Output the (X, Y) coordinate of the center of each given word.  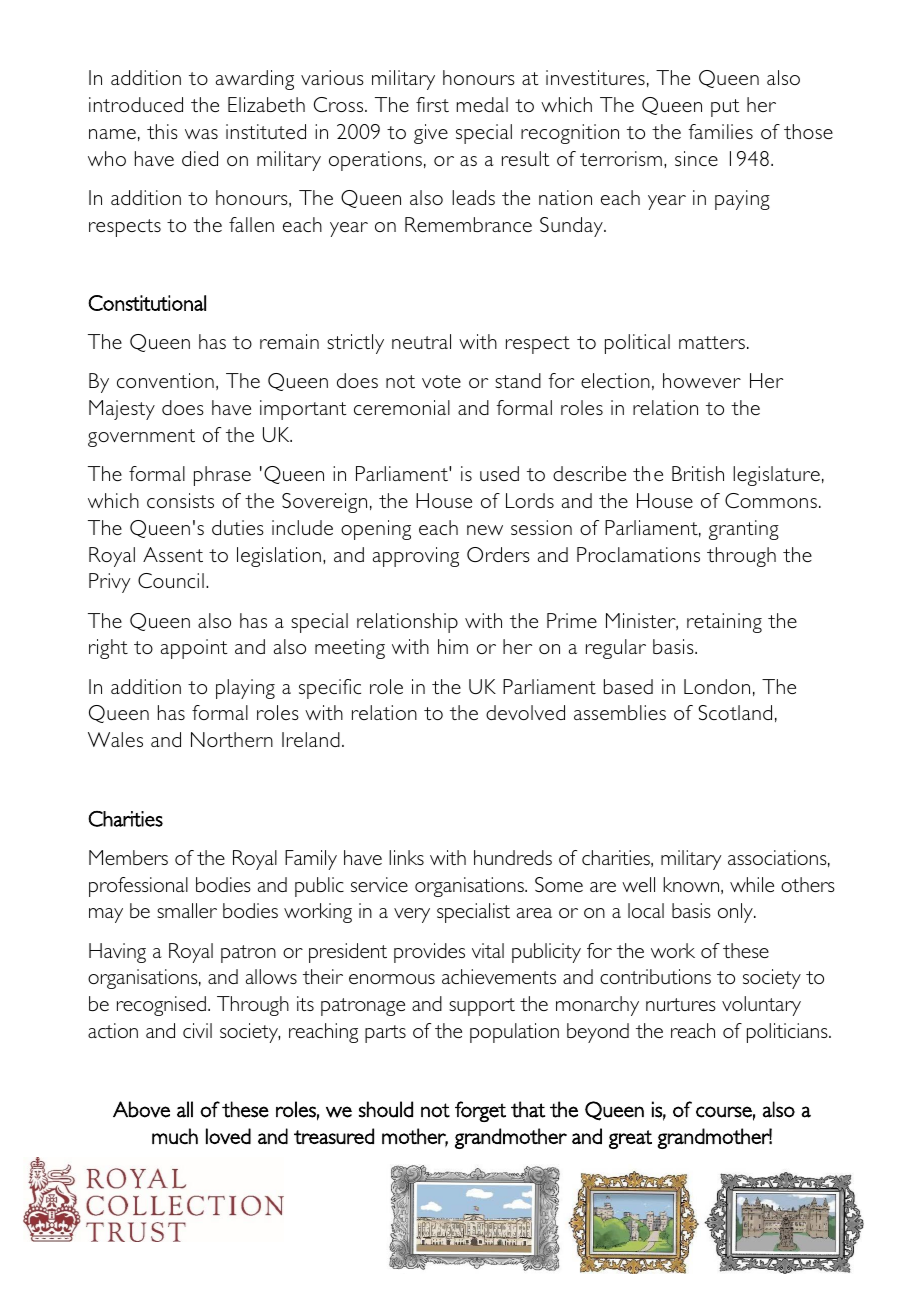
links (406, 857)
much (175, 1136)
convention (165, 380)
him (453, 646)
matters (712, 342)
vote (441, 381)
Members (128, 857)
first (432, 104)
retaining (724, 623)
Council (171, 580)
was (201, 134)
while (752, 884)
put (725, 108)
